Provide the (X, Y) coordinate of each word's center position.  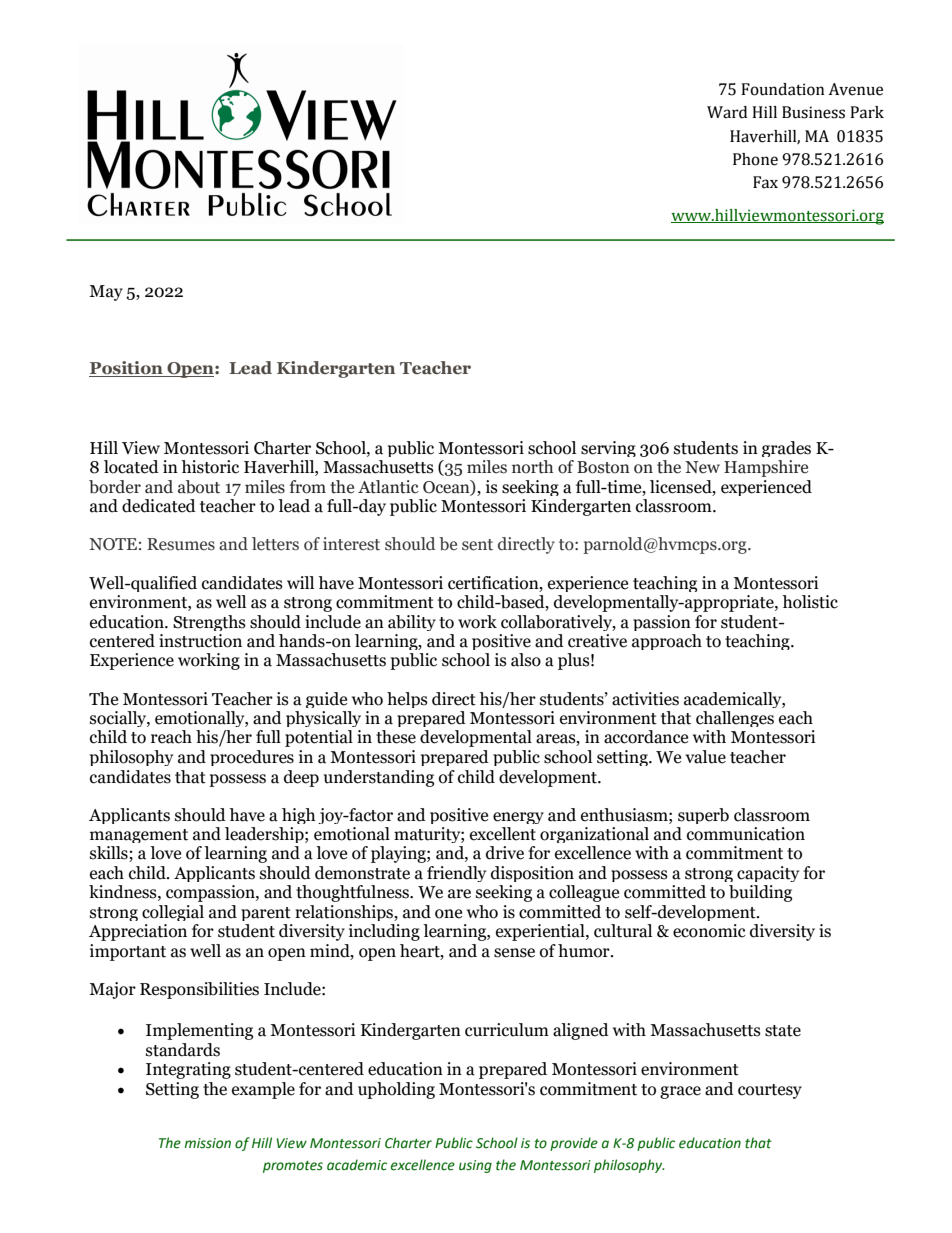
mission (207, 1143)
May (106, 293)
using (475, 1166)
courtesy (770, 1091)
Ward (727, 112)
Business (813, 112)
